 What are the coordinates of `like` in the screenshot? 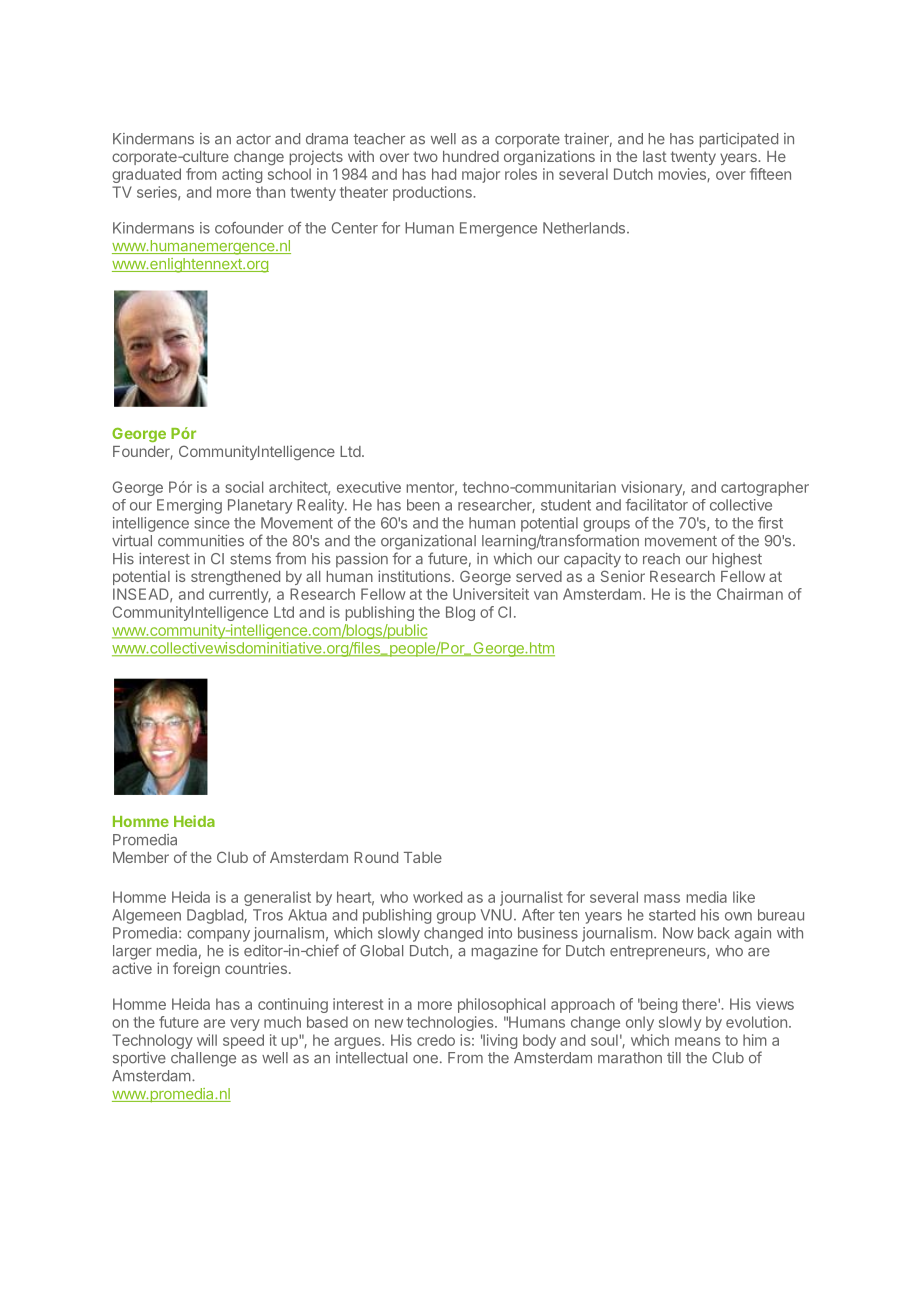 It's located at (744, 897).
